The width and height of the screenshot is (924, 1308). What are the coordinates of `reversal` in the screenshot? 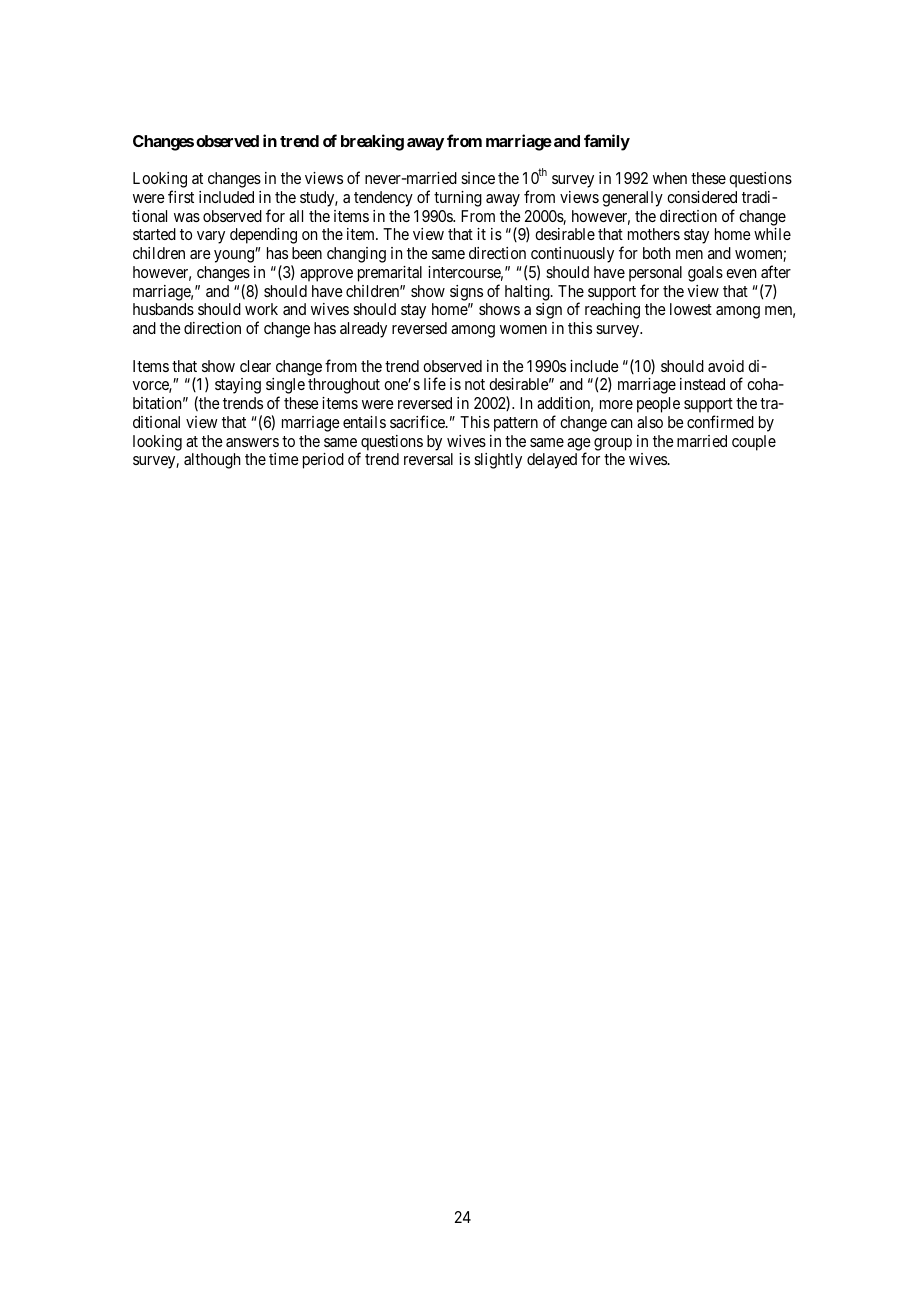 It's located at (428, 459).
